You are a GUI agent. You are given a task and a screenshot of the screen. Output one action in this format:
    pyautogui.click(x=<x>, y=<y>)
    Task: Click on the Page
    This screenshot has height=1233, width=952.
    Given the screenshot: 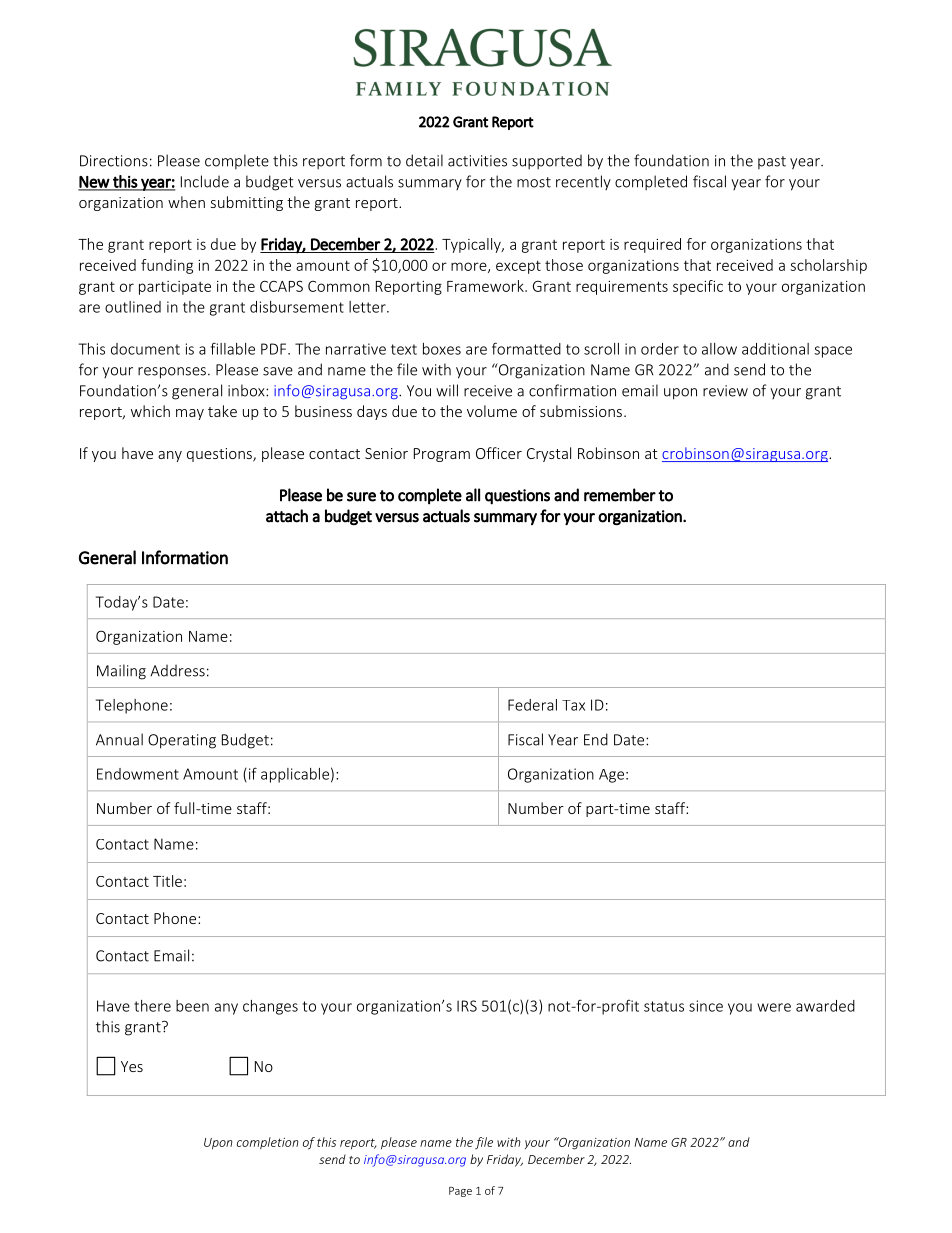 What is the action you would take?
    pyautogui.click(x=460, y=1192)
